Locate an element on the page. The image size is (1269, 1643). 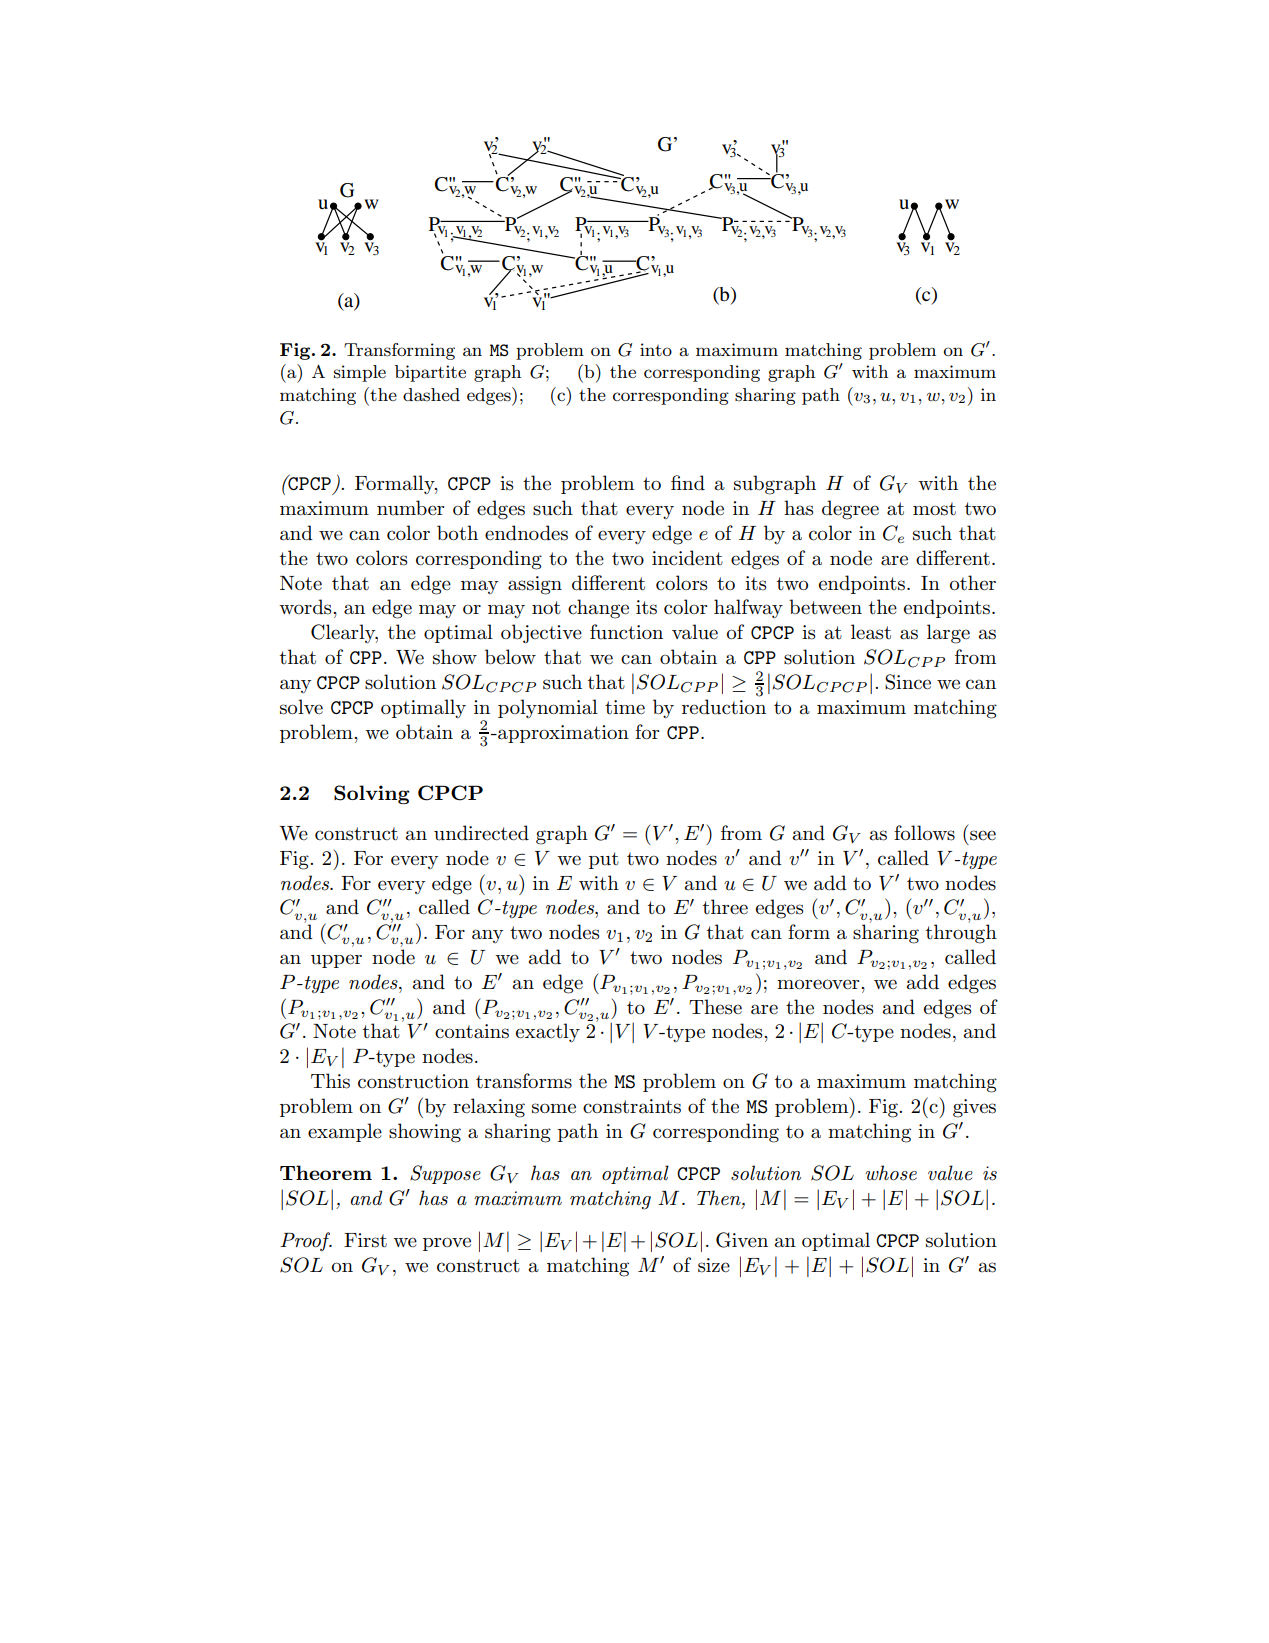
size is located at coordinates (714, 1265).
